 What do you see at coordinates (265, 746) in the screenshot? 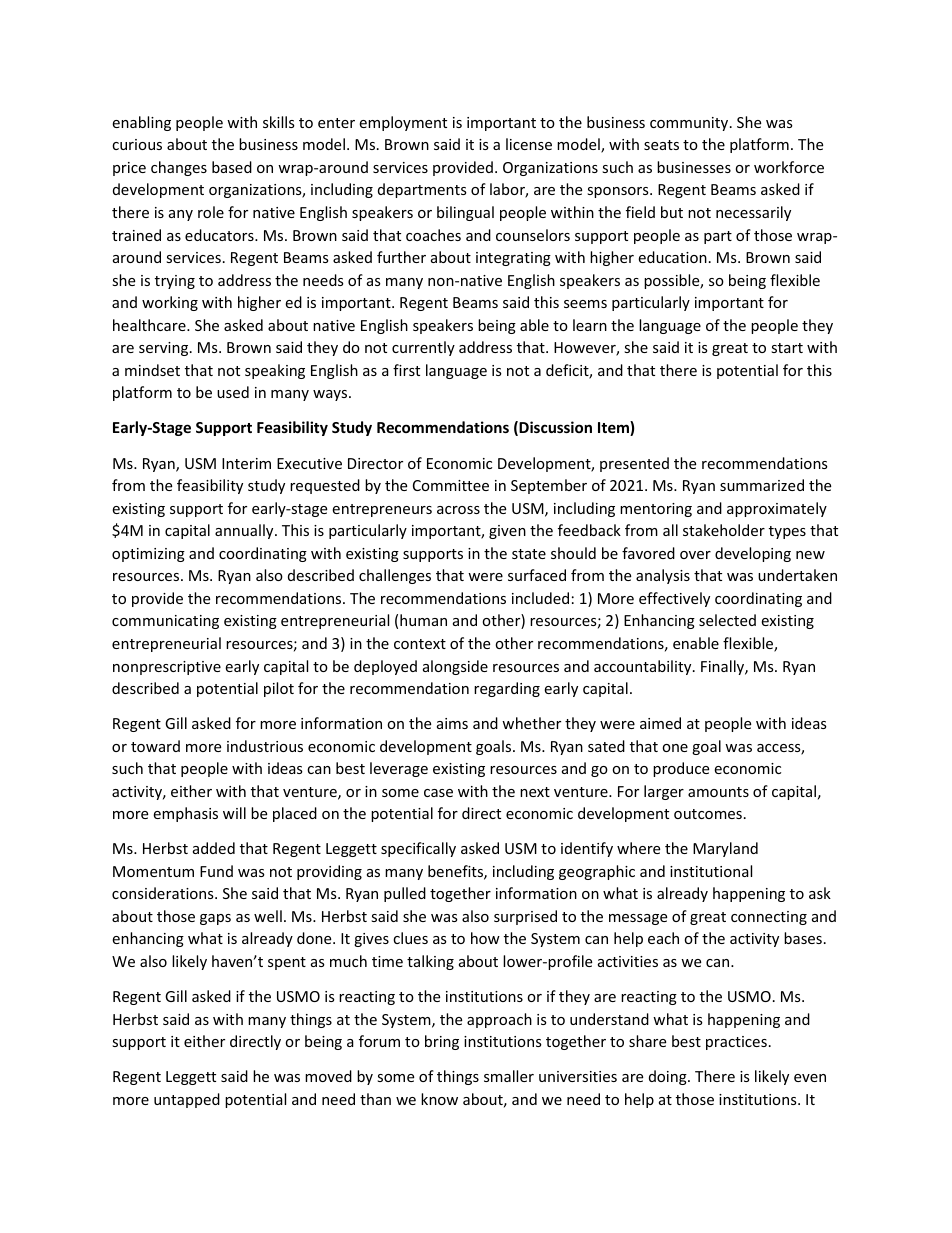
I see `industrious` at bounding box center [265, 746].
